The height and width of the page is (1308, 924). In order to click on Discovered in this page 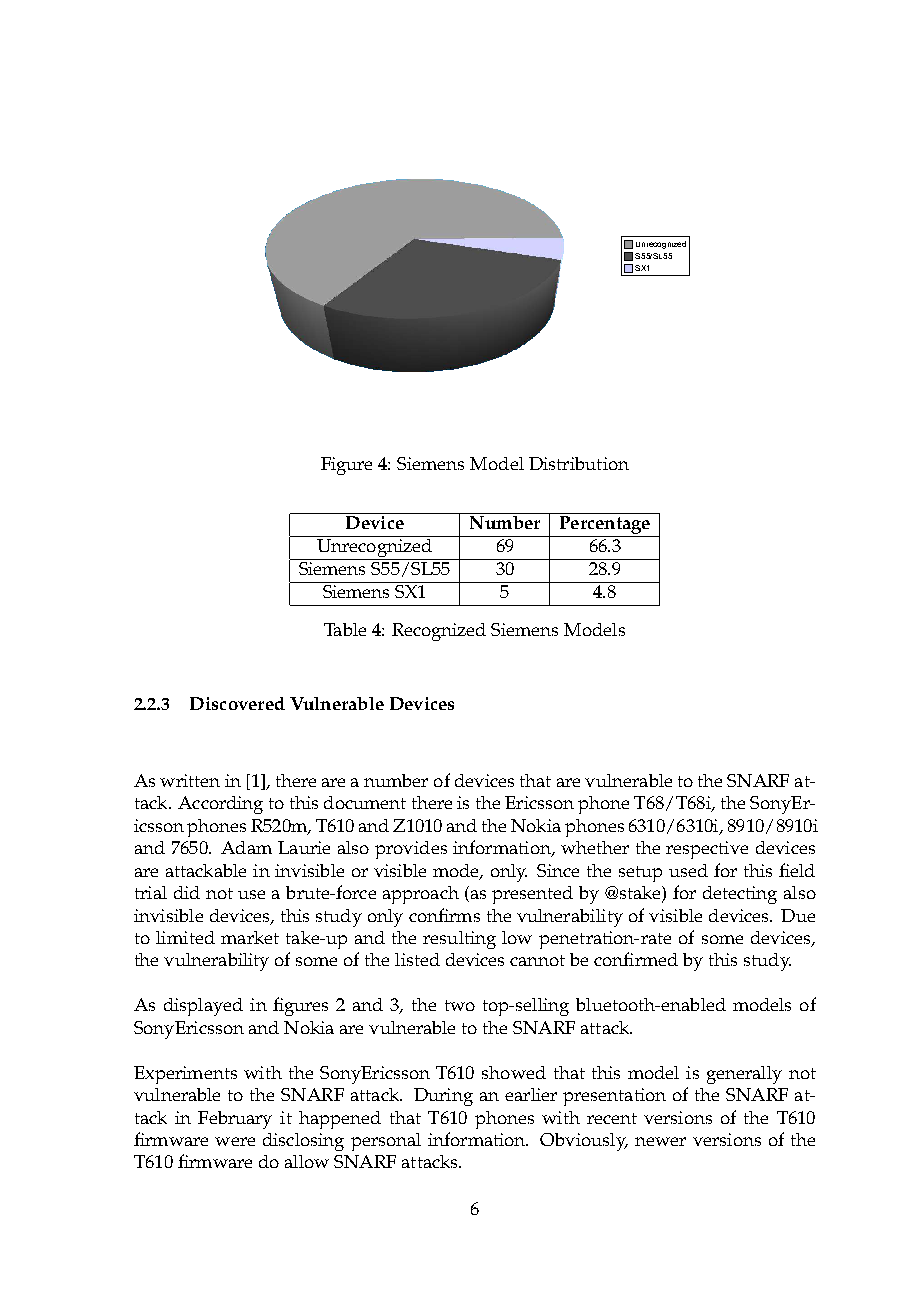, I will do `click(237, 703)`.
